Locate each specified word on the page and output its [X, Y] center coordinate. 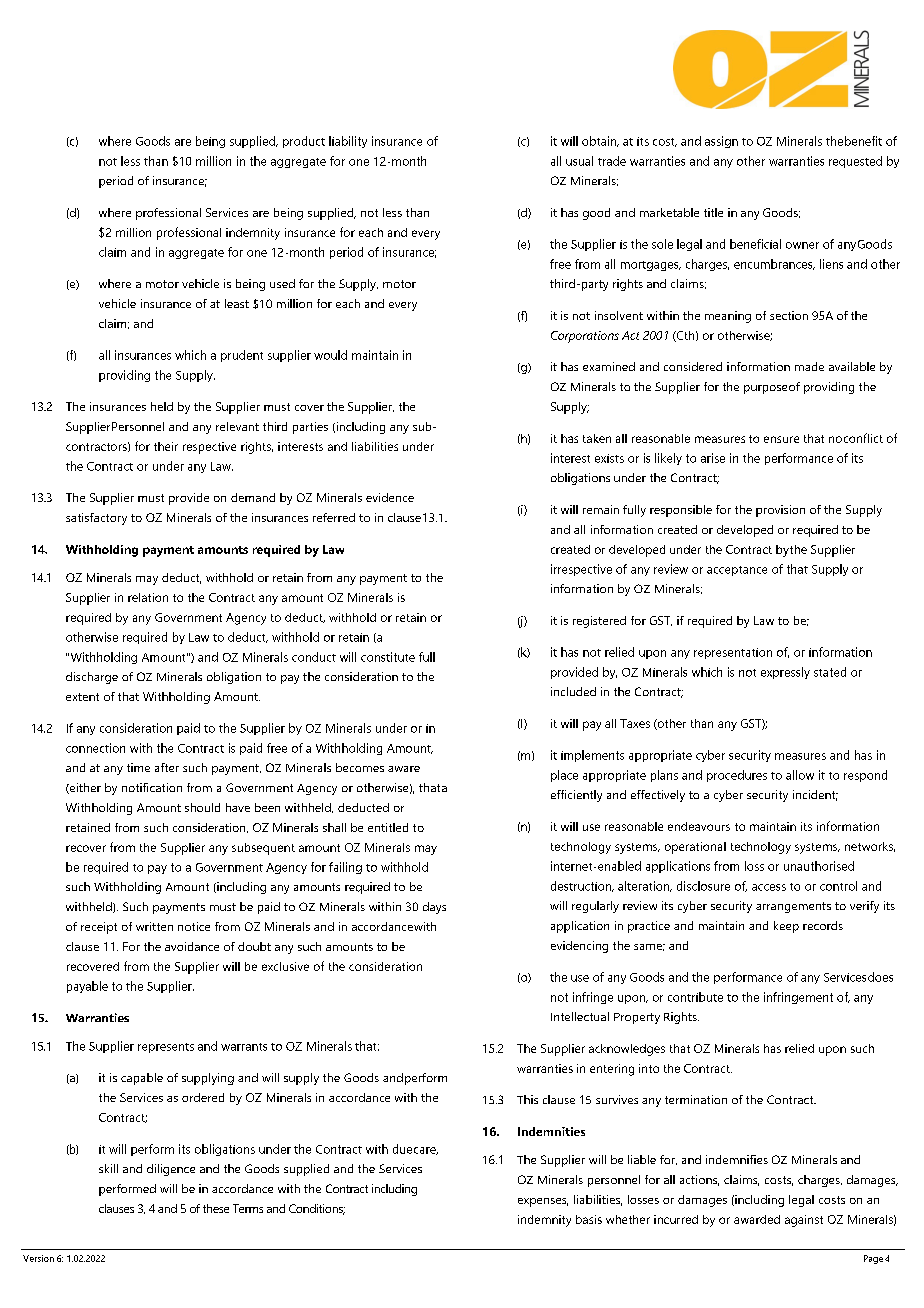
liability [348, 142]
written [154, 926]
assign [721, 142]
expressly [785, 673]
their [166, 446]
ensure [781, 439]
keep [786, 927]
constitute [388, 657]
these [216, 1208]
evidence [390, 497]
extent [82, 697]
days [434, 908]
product [304, 142]
